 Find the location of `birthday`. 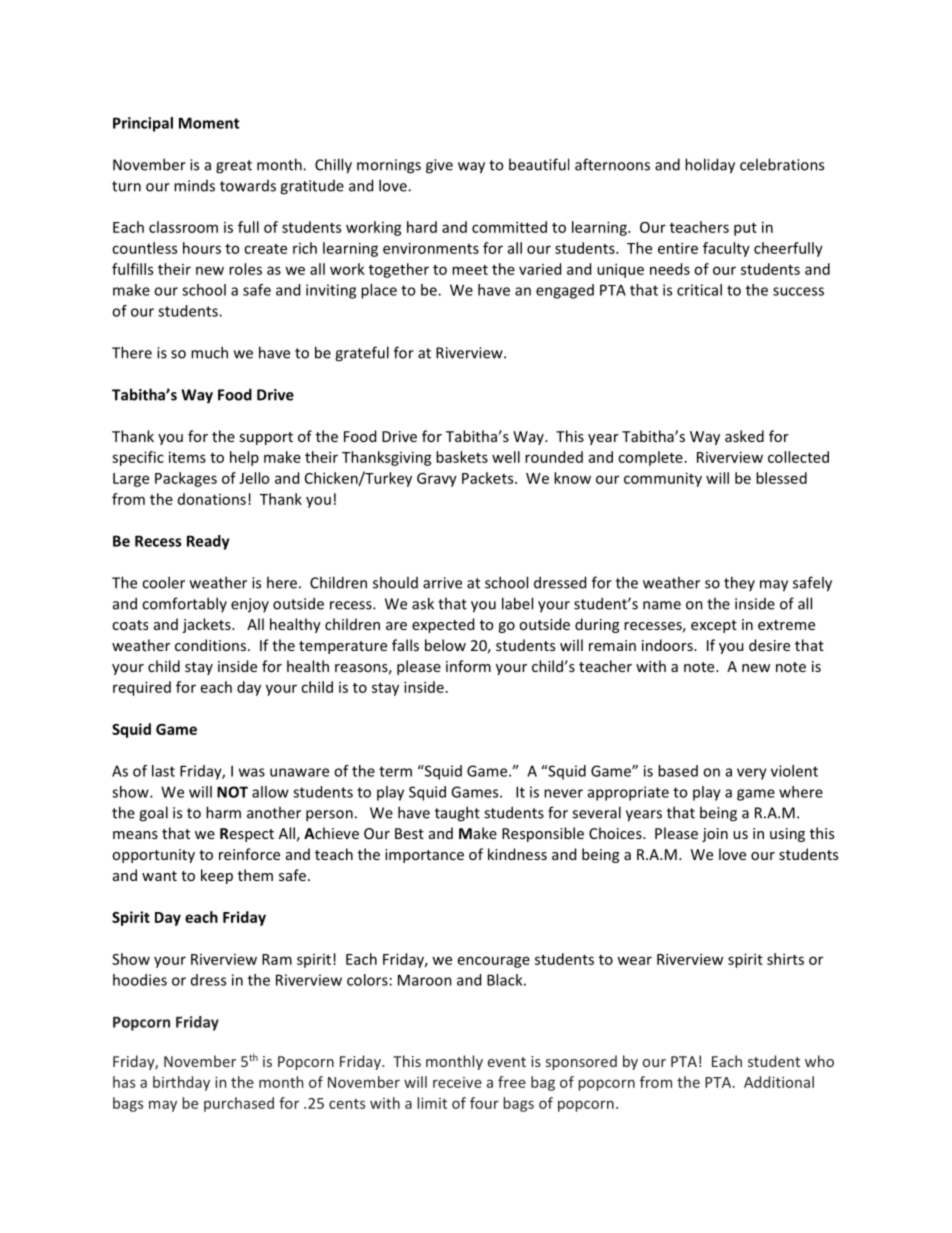

birthday is located at coordinates (181, 1083).
